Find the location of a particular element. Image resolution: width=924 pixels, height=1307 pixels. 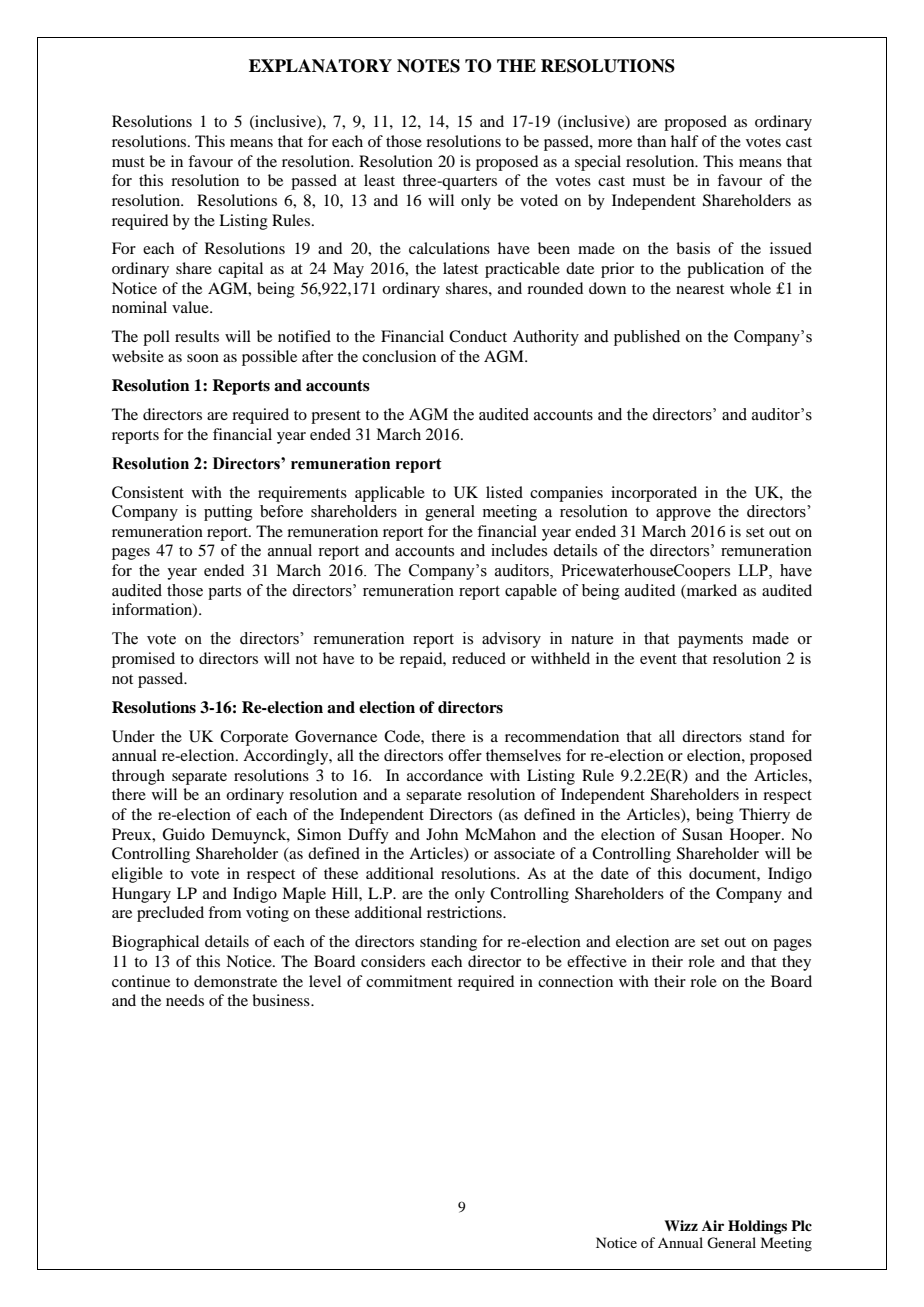

Wizz is located at coordinates (681, 1225).
